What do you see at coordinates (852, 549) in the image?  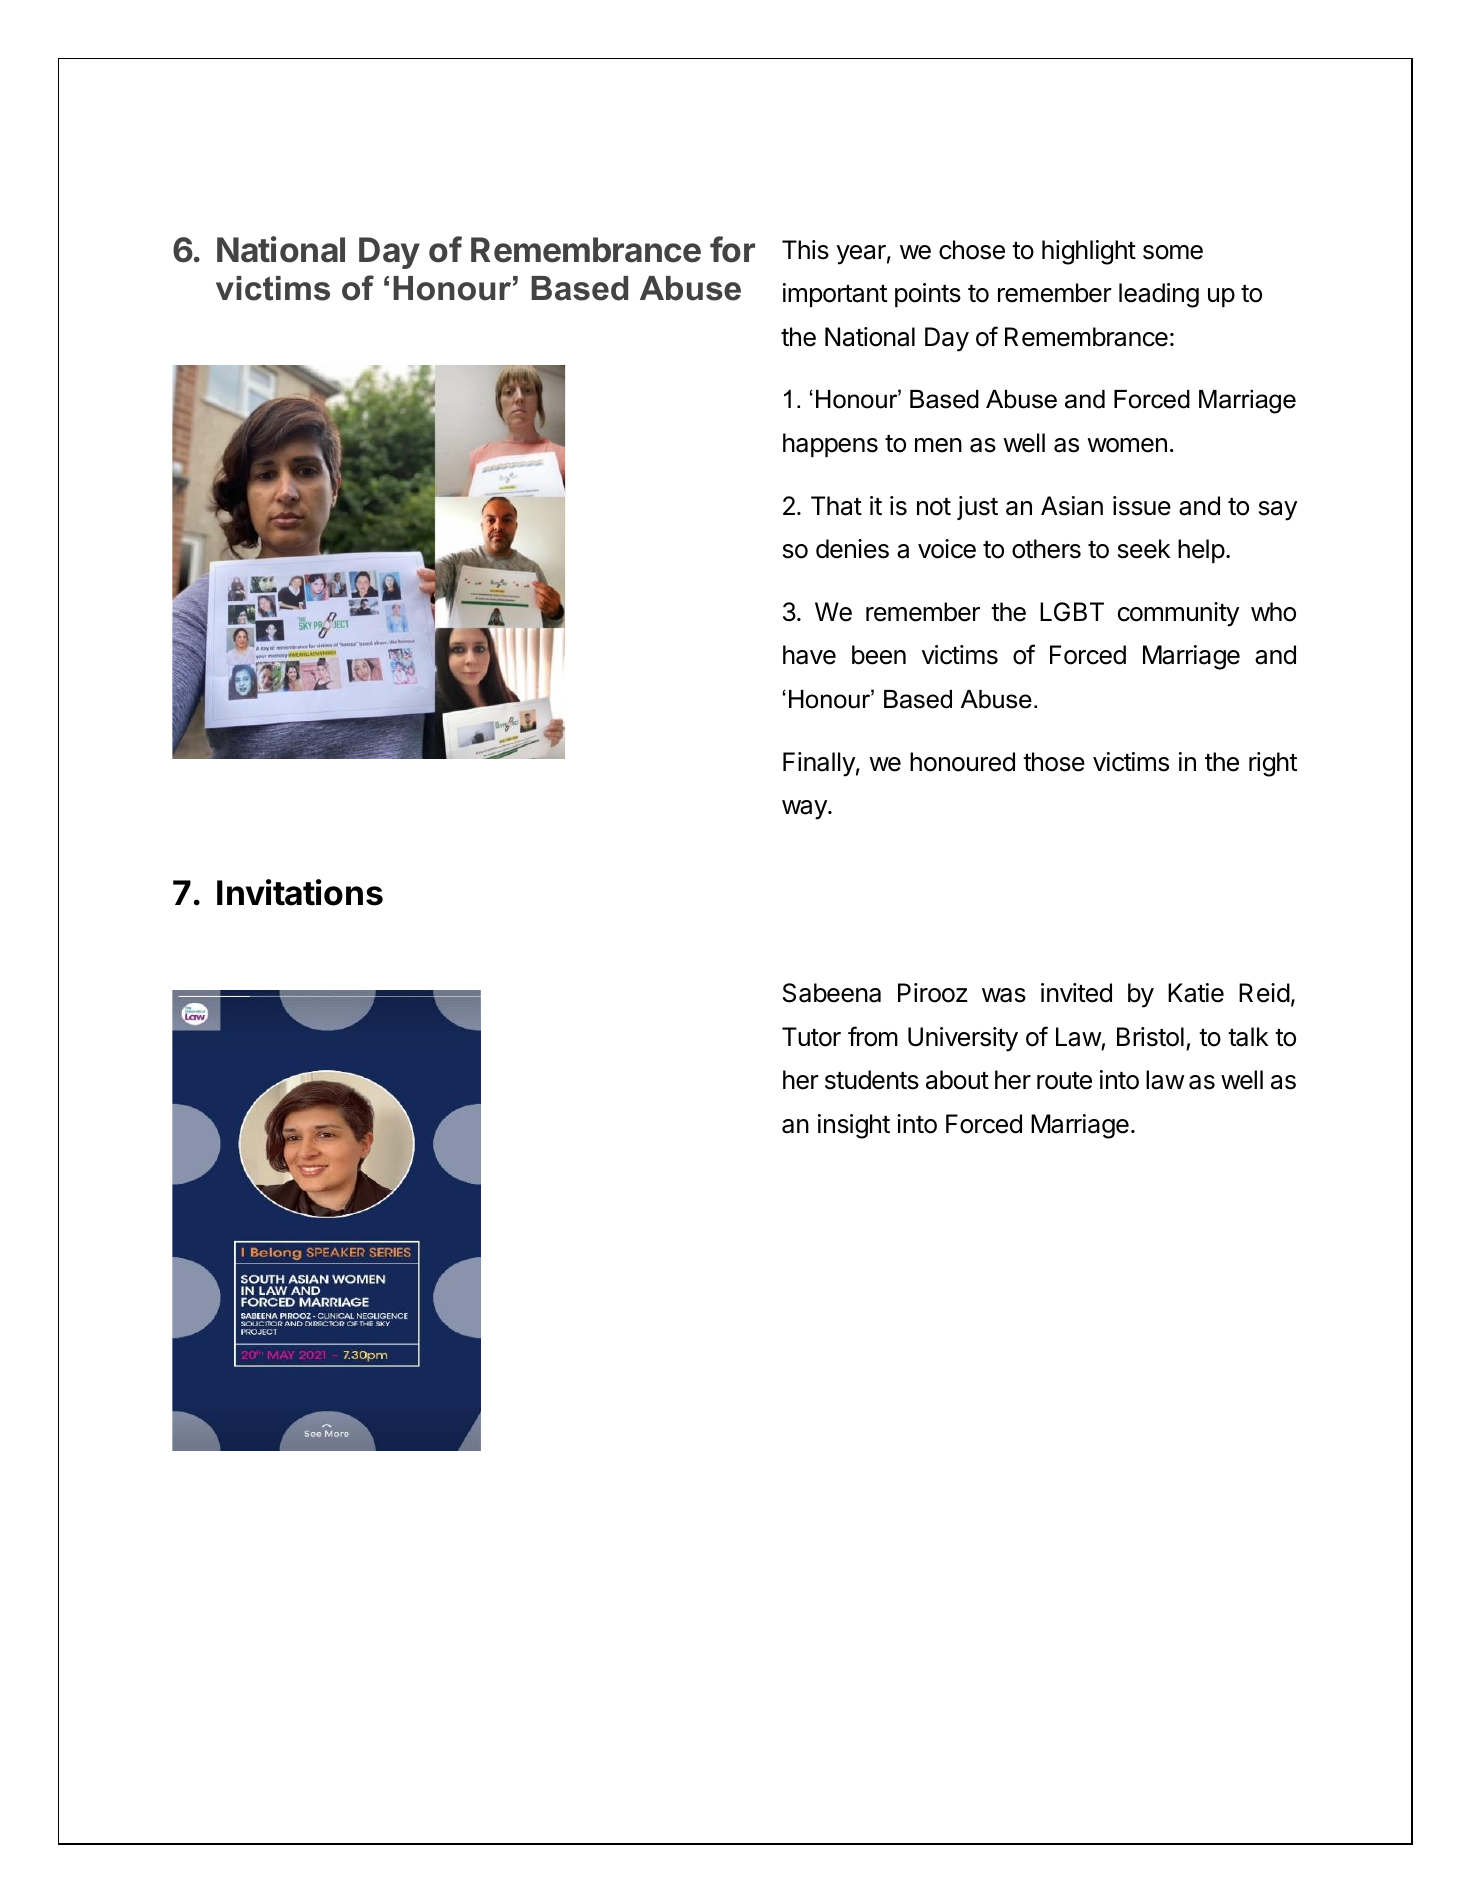 I see `denies` at bounding box center [852, 549].
